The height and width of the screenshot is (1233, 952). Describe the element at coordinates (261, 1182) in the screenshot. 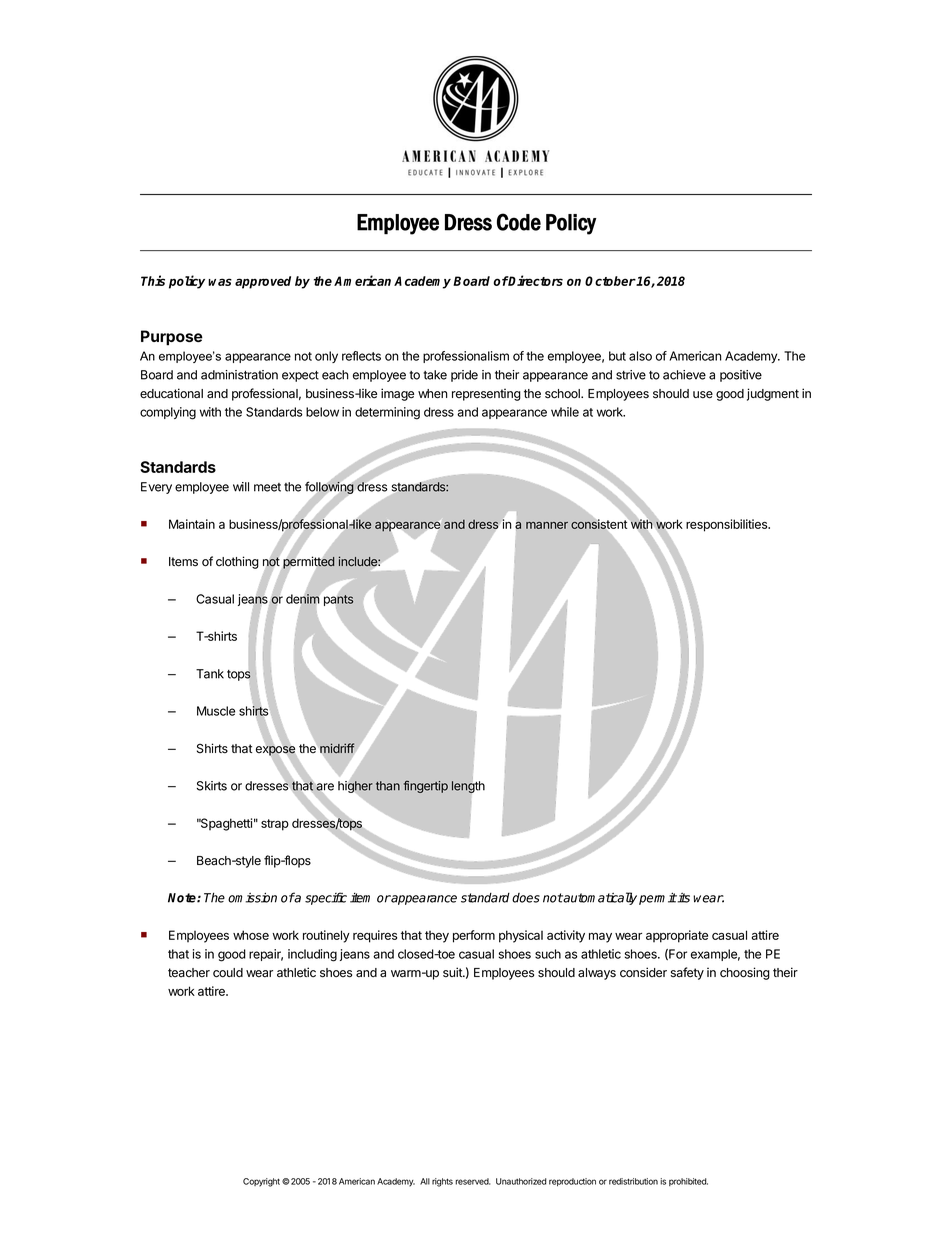

I see `Copyright` at that location.
